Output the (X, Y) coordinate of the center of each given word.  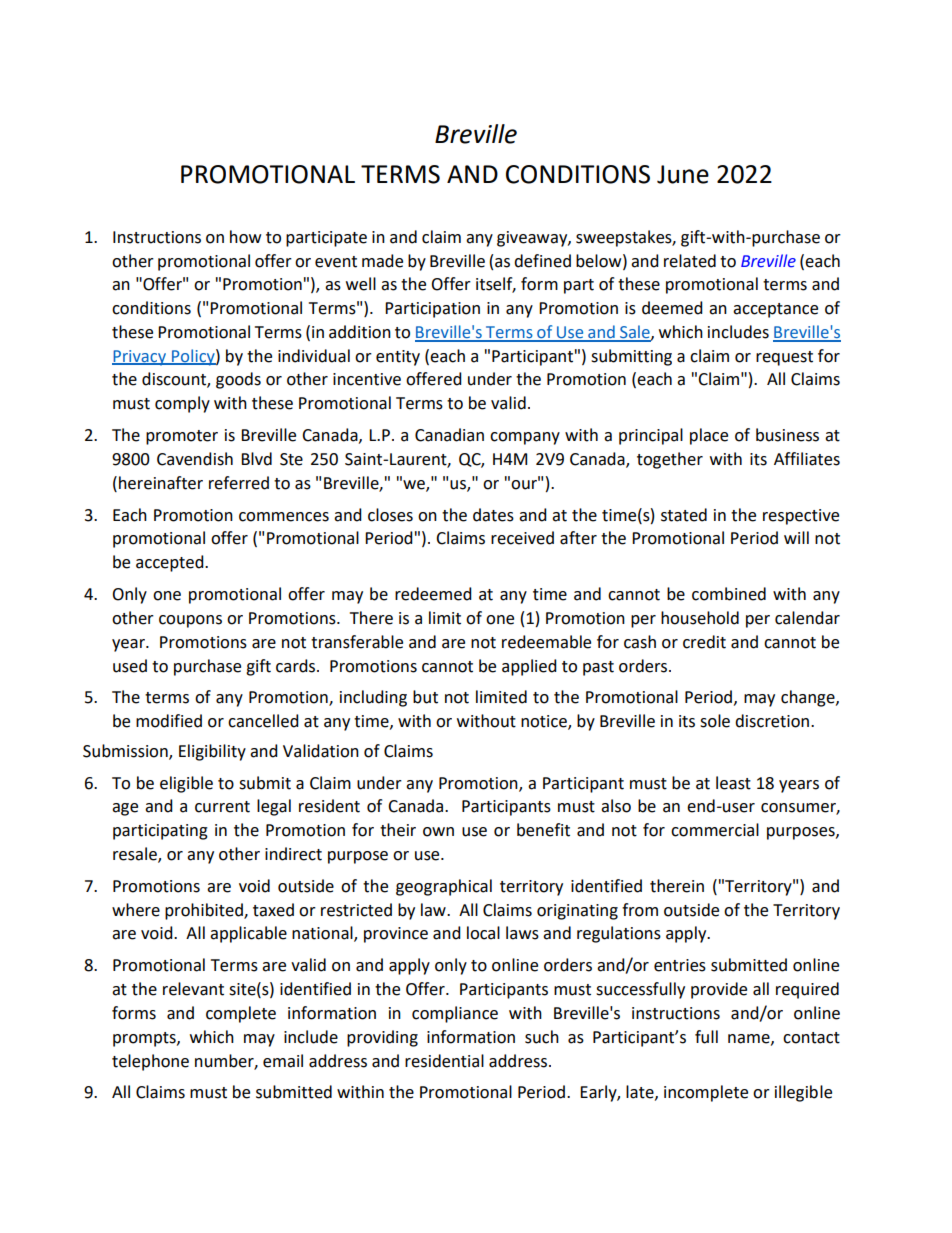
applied (529, 667)
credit (704, 642)
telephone (150, 1062)
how (245, 237)
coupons (190, 621)
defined (542, 261)
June (683, 174)
